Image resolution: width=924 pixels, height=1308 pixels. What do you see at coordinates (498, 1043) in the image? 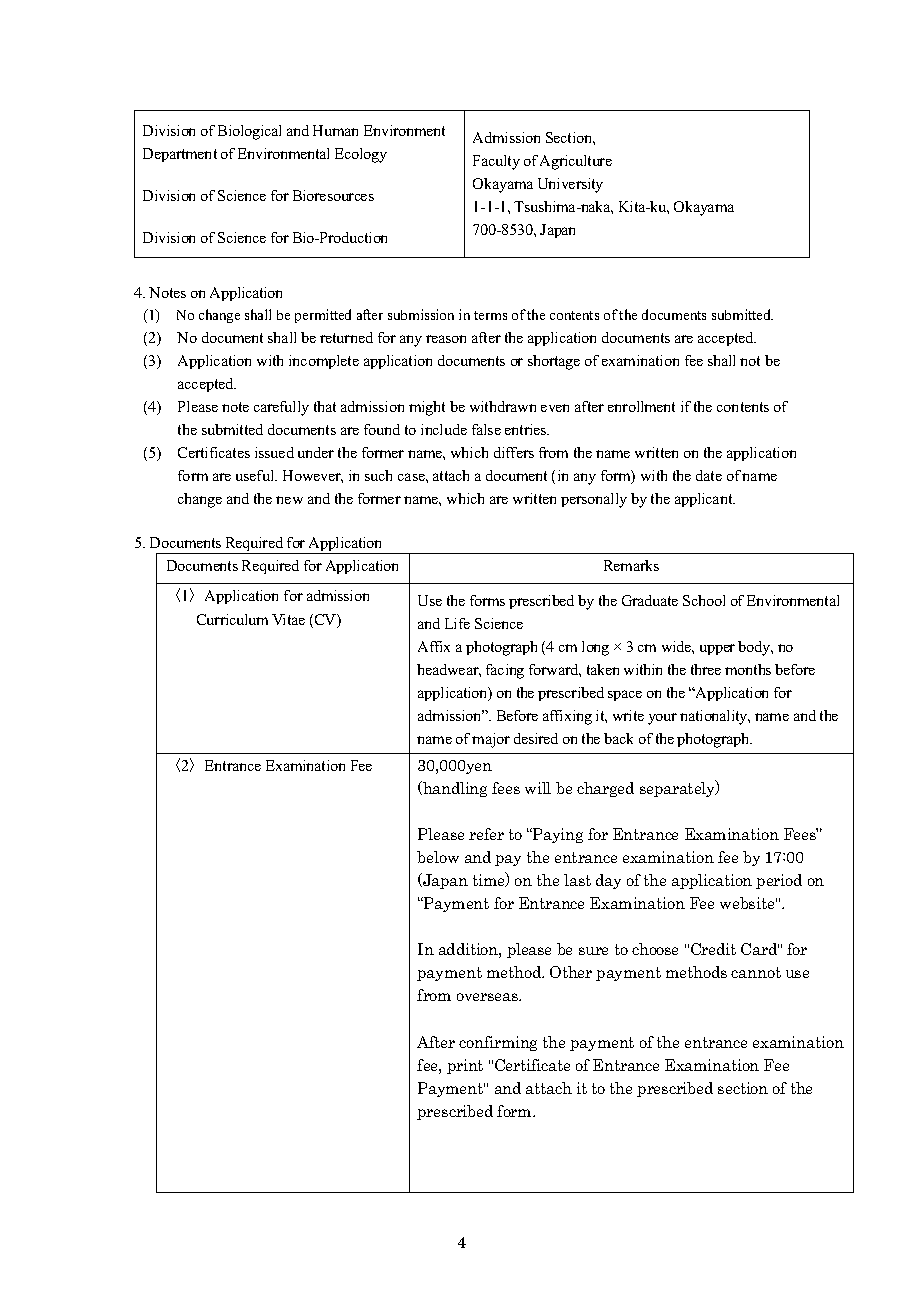
I see `confirming` at bounding box center [498, 1043].
